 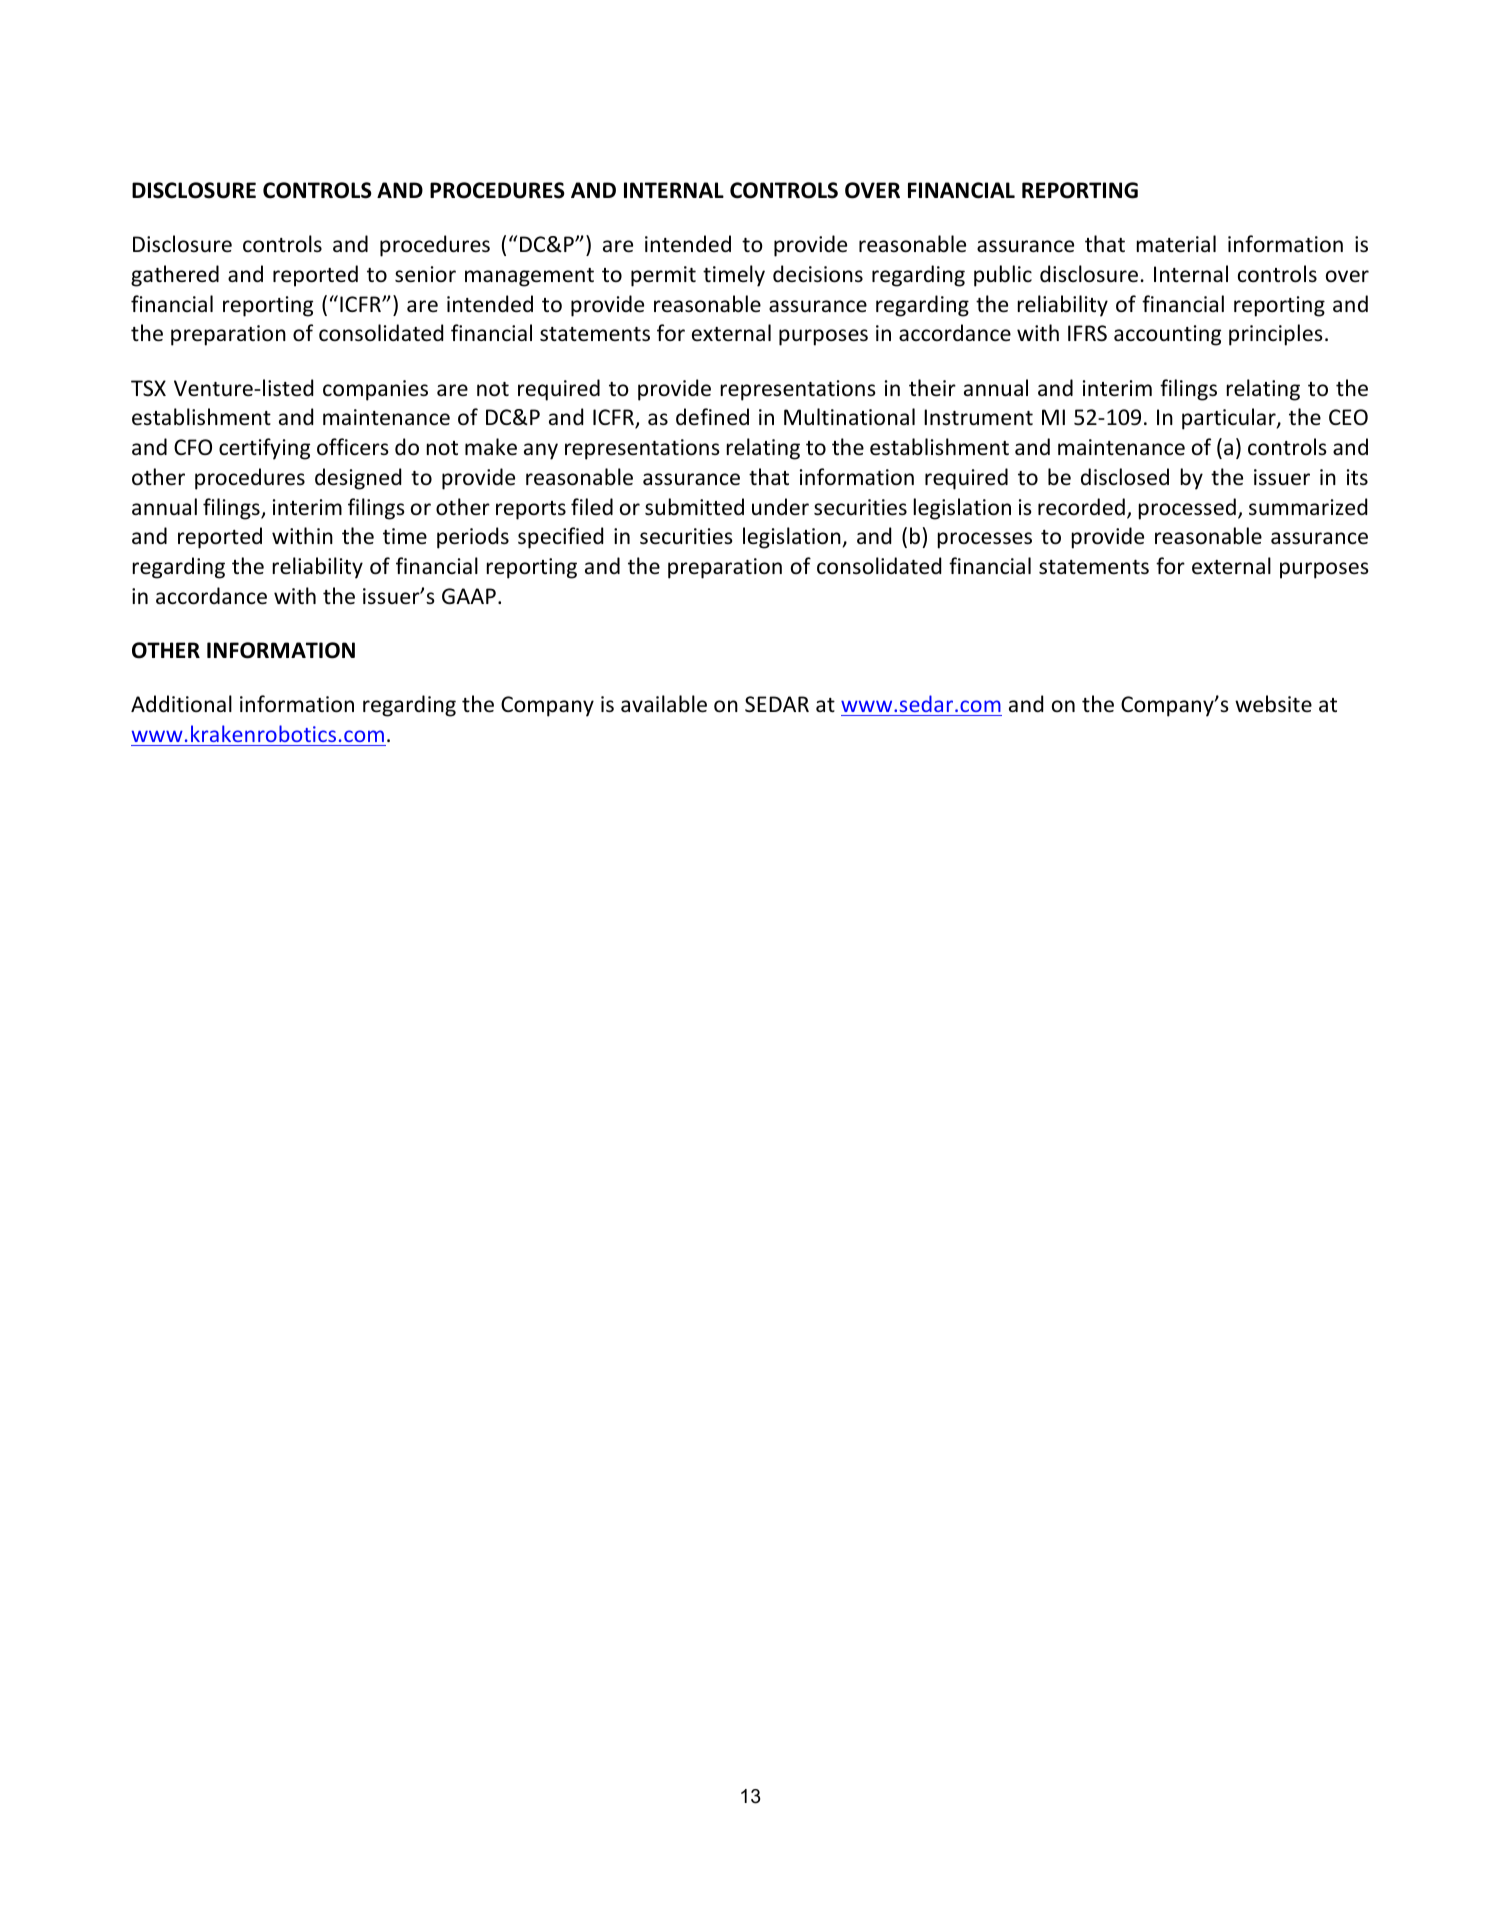 I want to click on Additional, so click(x=181, y=704).
